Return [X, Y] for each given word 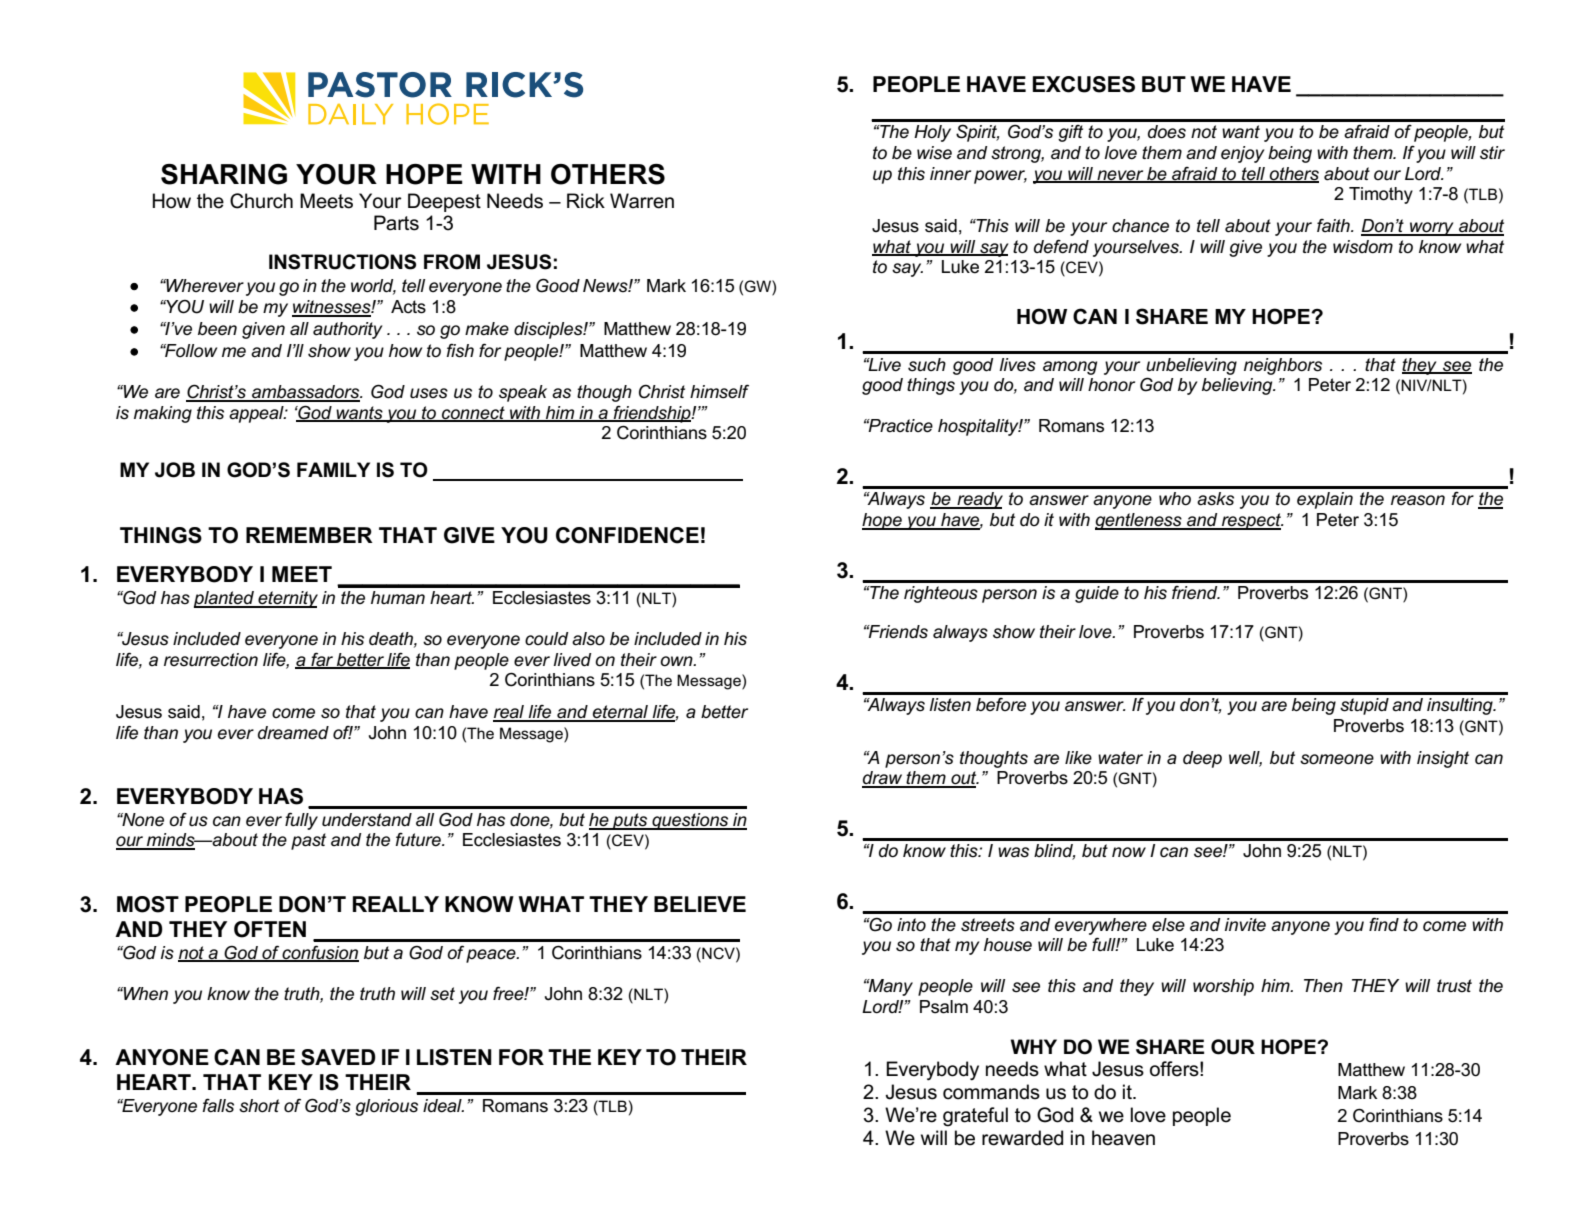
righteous [941, 594]
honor [1111, 385]
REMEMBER [309, 535]
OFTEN [270, 929]
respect [1251, 521]
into [911, 925]
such [927, 365]
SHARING [224, 174]
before [1001, 704]
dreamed [293, 733]
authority [347, 330]
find [1384, 924]
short [259, 1106]
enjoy [1242, 154]
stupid [1364, 706]
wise [934, 153]
